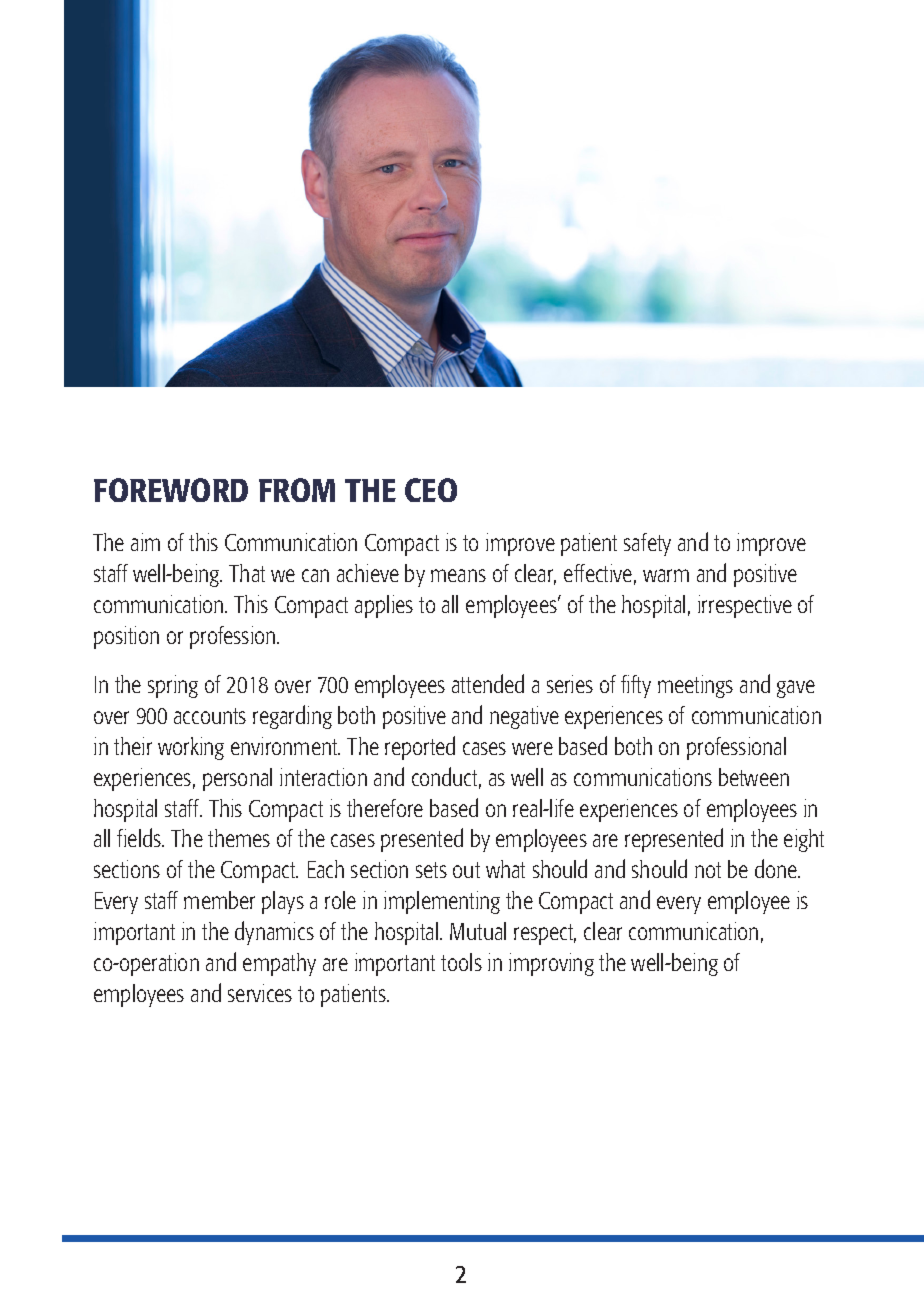  I want to click on reported, so click(420, 748).
